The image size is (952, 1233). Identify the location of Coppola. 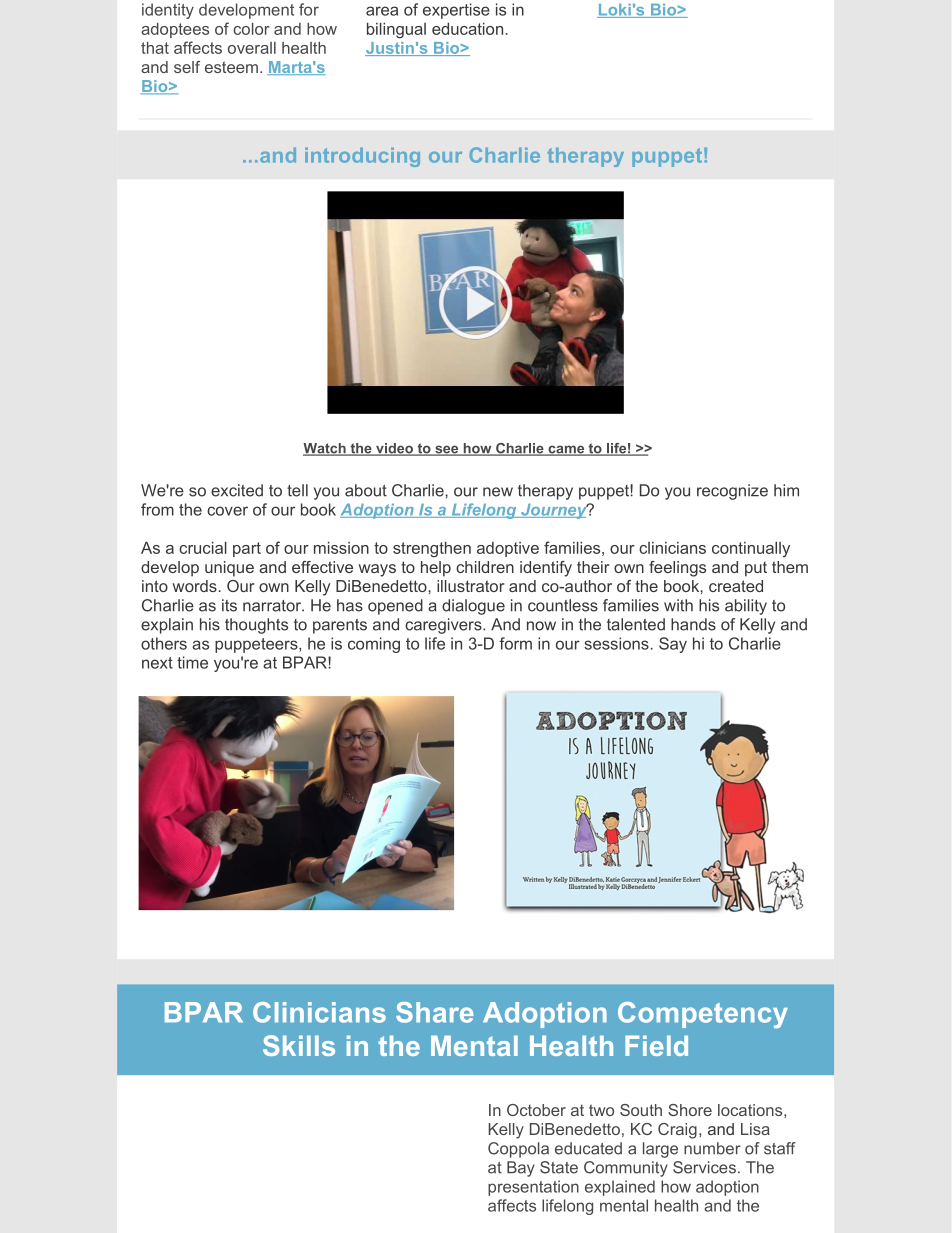
(518, 1150).
